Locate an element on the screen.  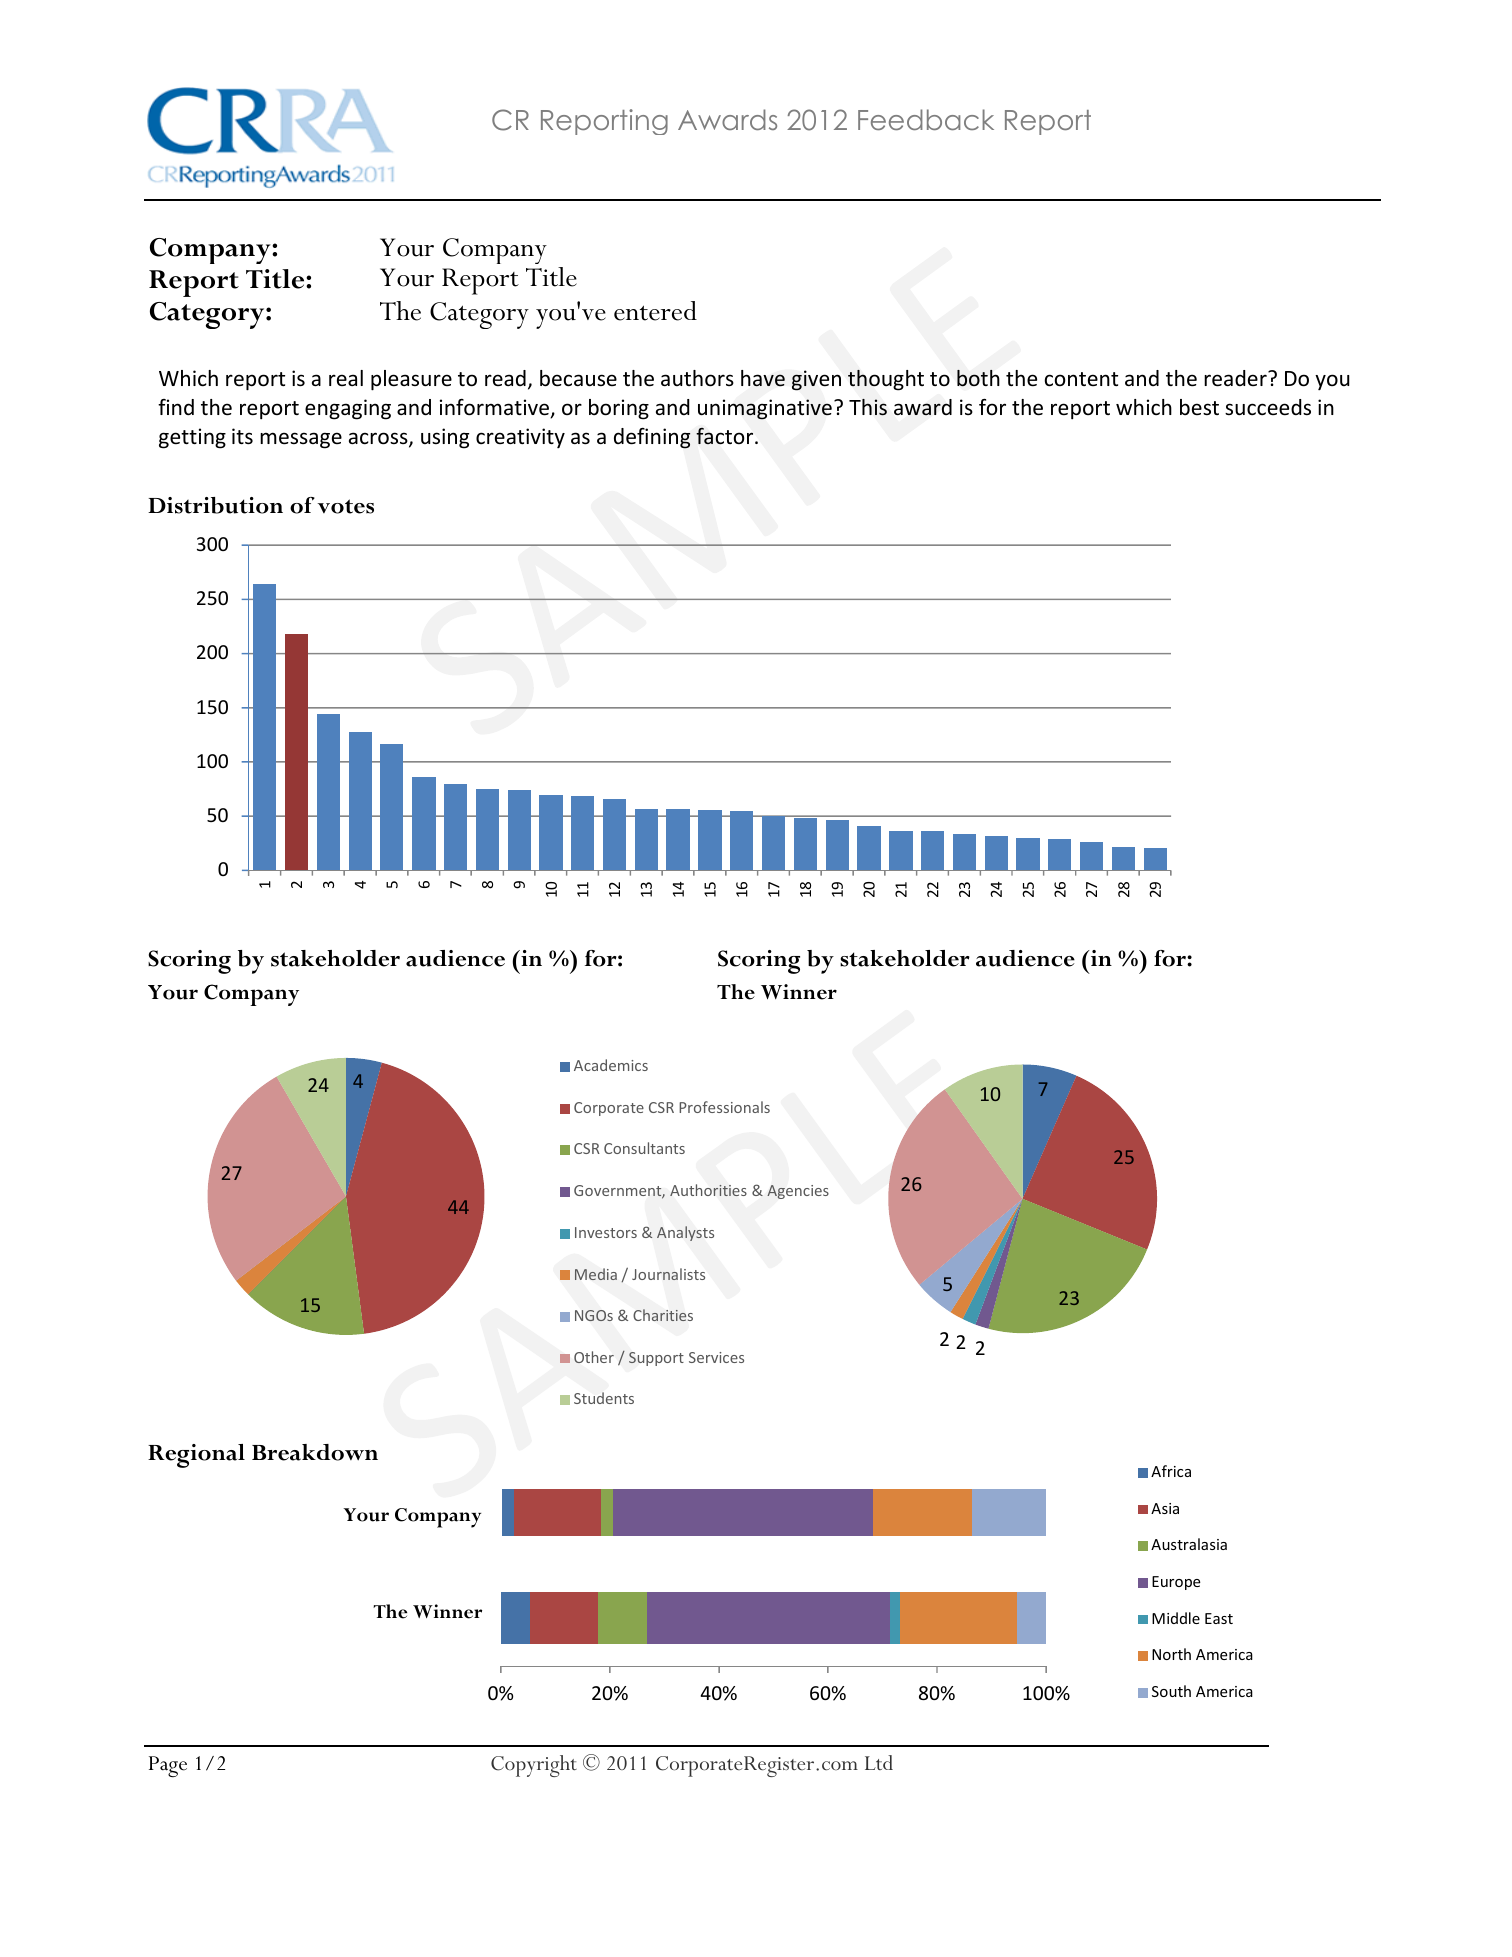
real is located at coordinates (346, 378).
